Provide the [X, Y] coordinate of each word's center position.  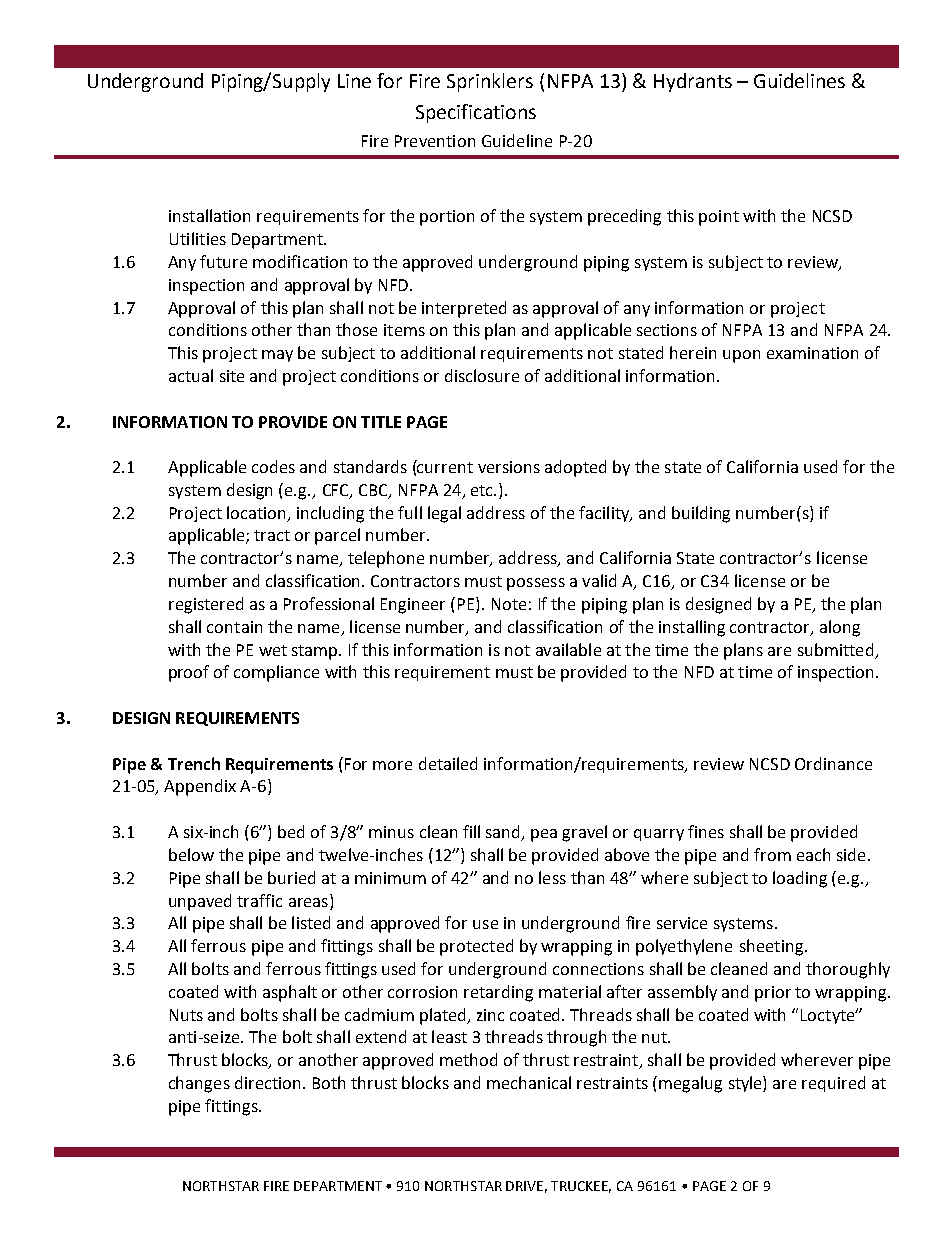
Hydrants [693, 82]
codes [273, 466]
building [701, 514]
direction [267, 1082]
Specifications [476, 113]
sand [504, 833]
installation [209, 215]
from [772, 854]
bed [291, 831]
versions [509, 467]
